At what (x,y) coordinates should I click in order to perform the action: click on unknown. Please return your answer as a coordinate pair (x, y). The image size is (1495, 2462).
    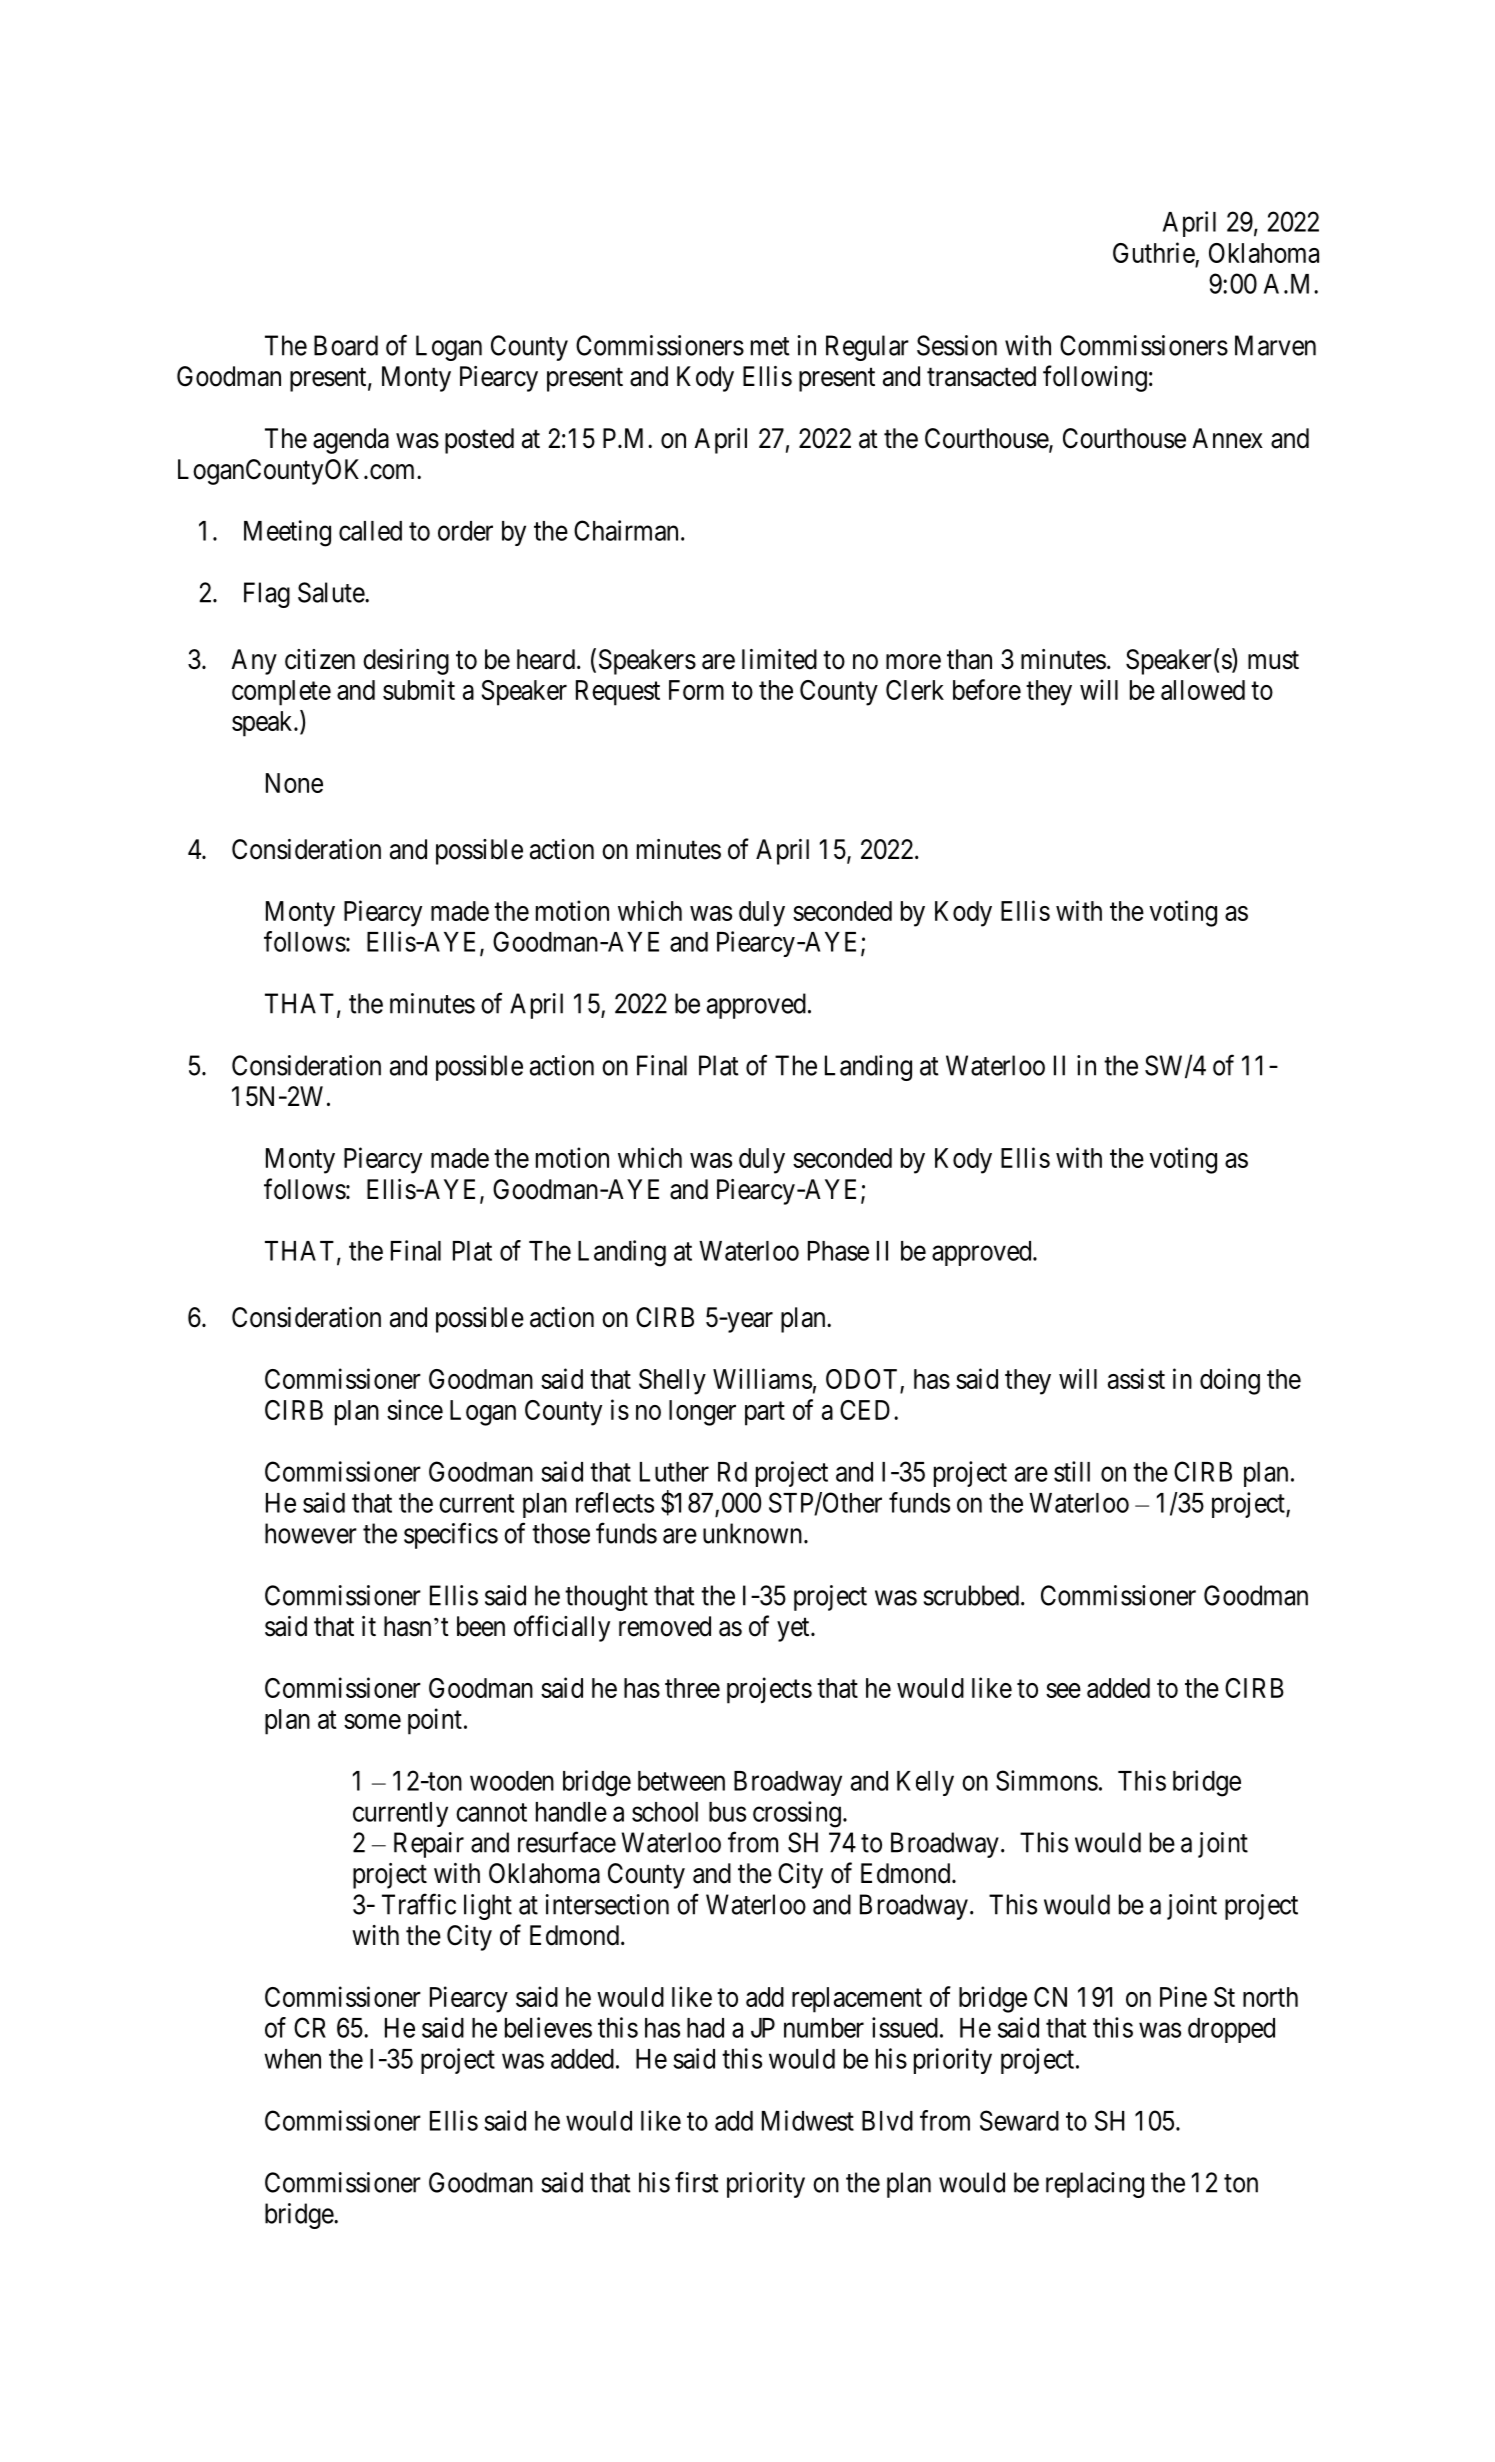
    Looking at the image, I should click on (752, 1533).
